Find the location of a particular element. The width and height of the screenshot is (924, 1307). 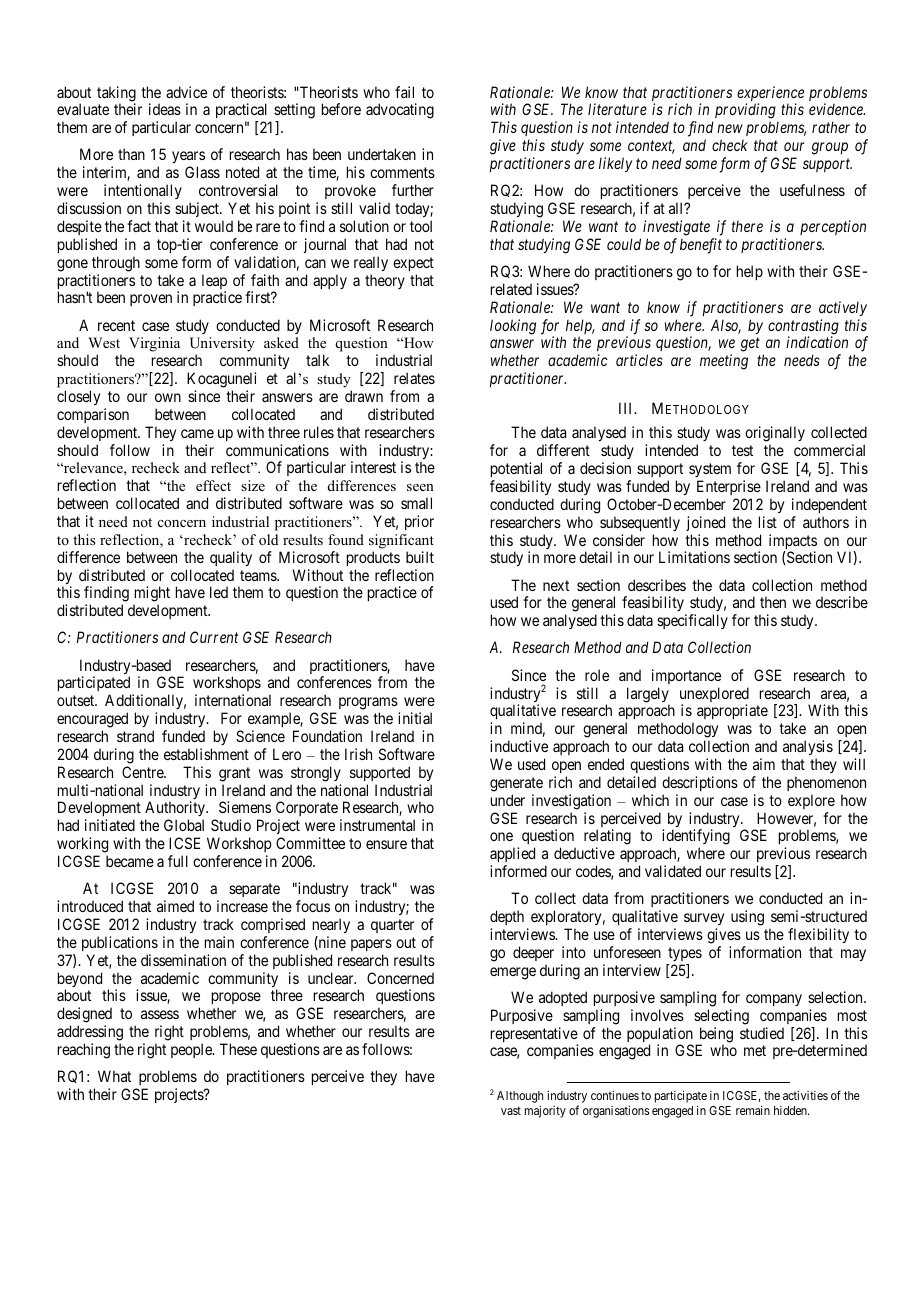

activities is located at coordinates (805, 1095).
